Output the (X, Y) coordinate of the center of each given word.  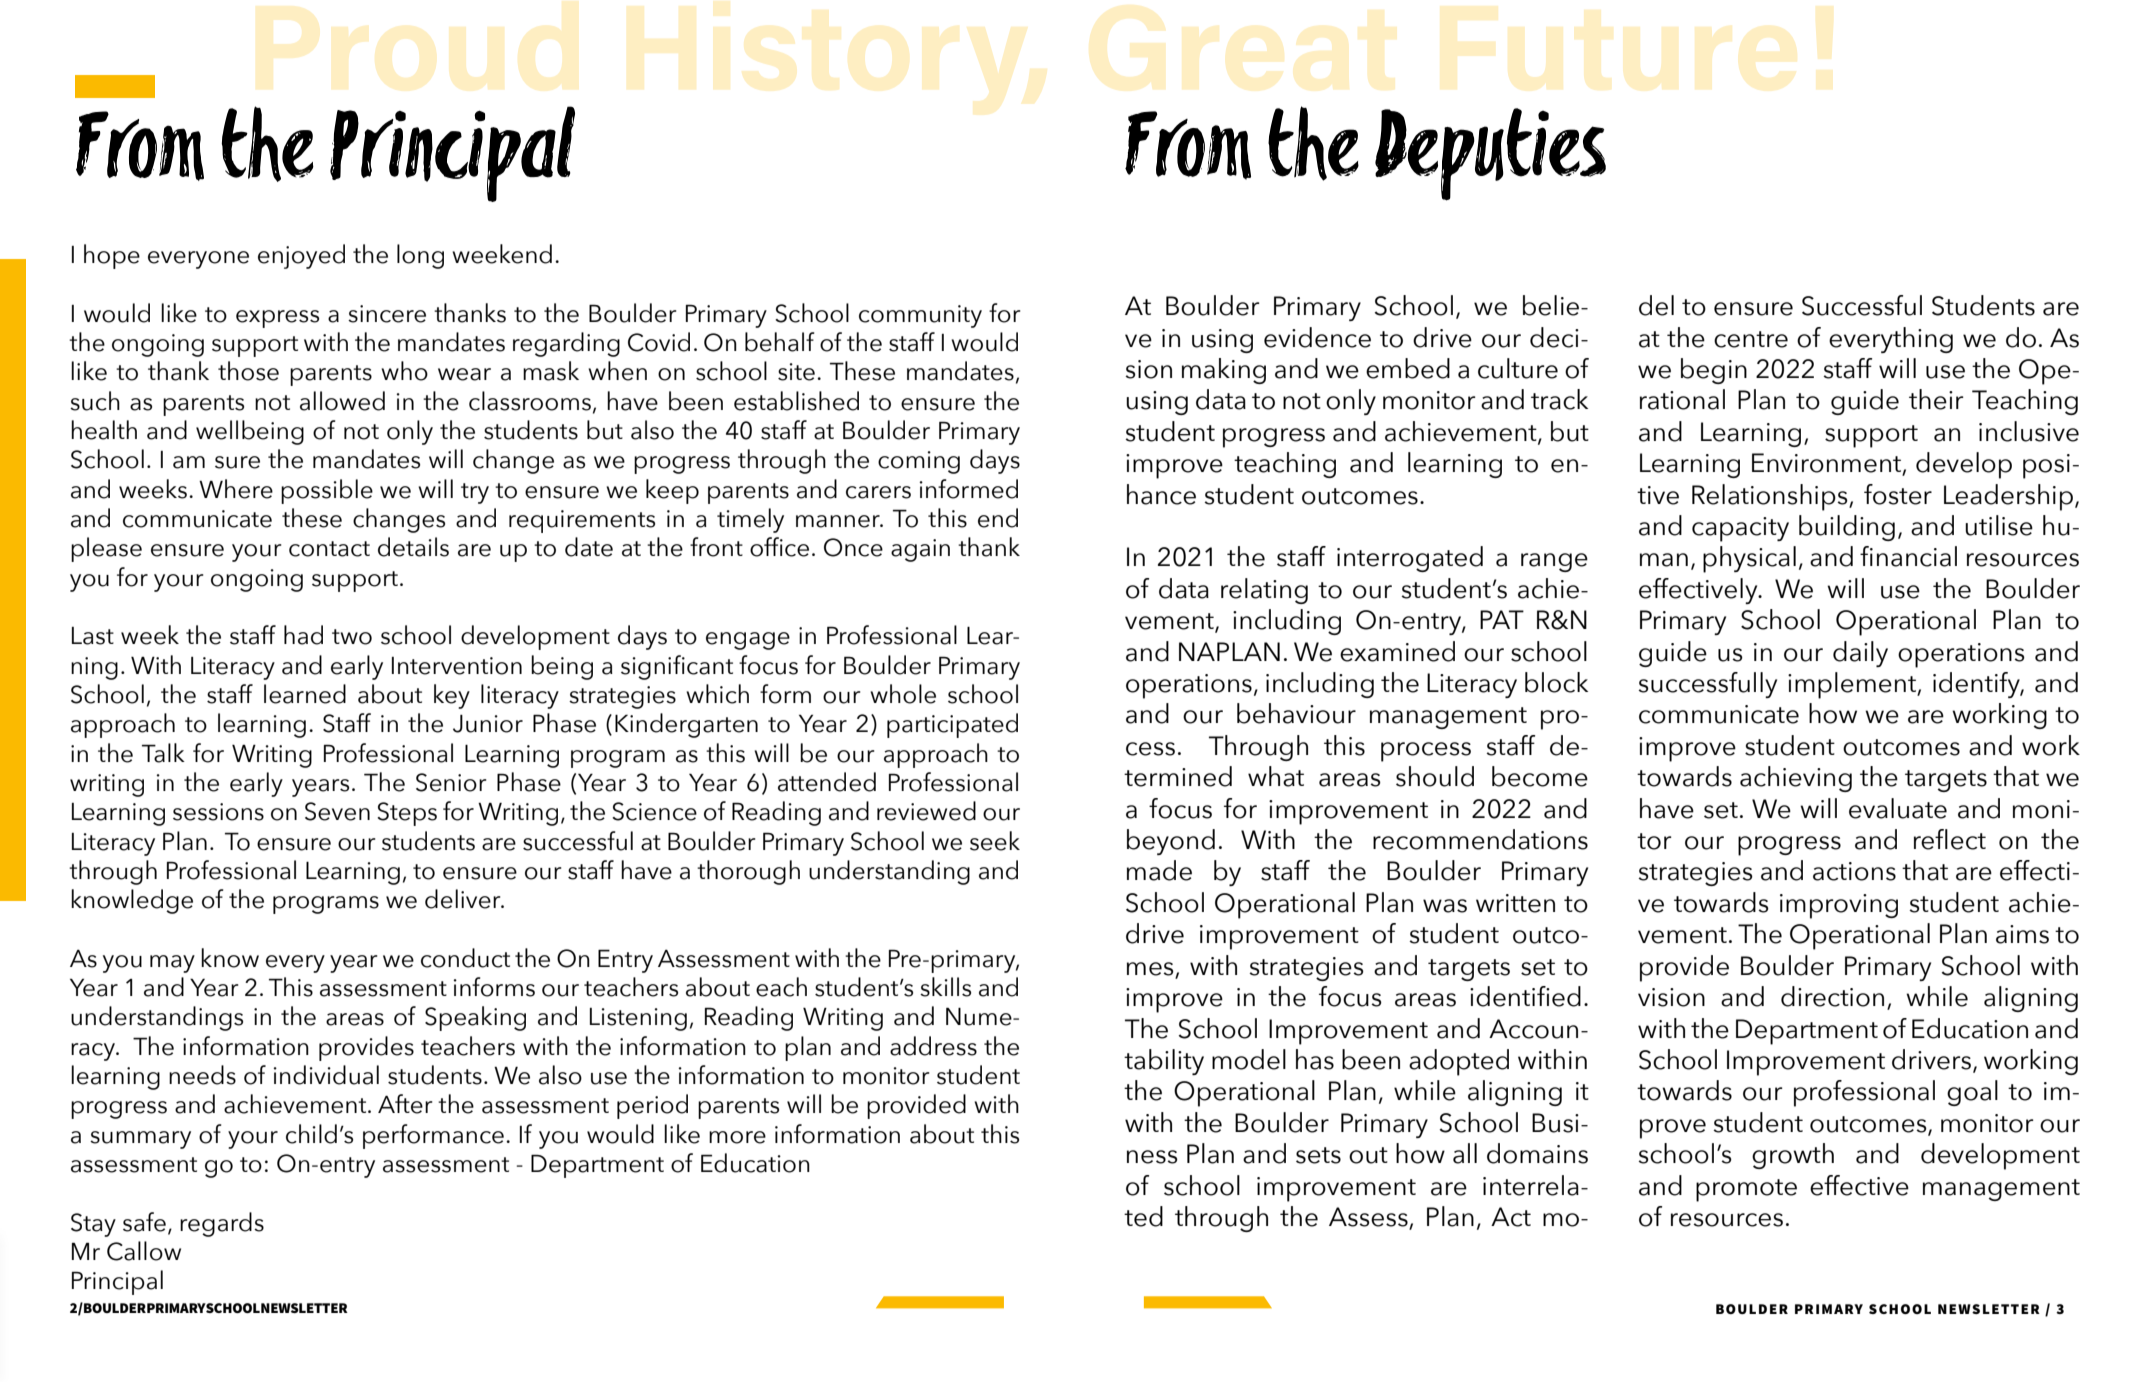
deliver (464, 899)
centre (1751, 339)
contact (329, 549)
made (1159, 870)
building (1847, 528)
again (920, 550)
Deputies (1490, 154)
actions (1854, 871)
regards (222, 1224)
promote (1746, 1190)
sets (1318, 1155)
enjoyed (301, 256)
